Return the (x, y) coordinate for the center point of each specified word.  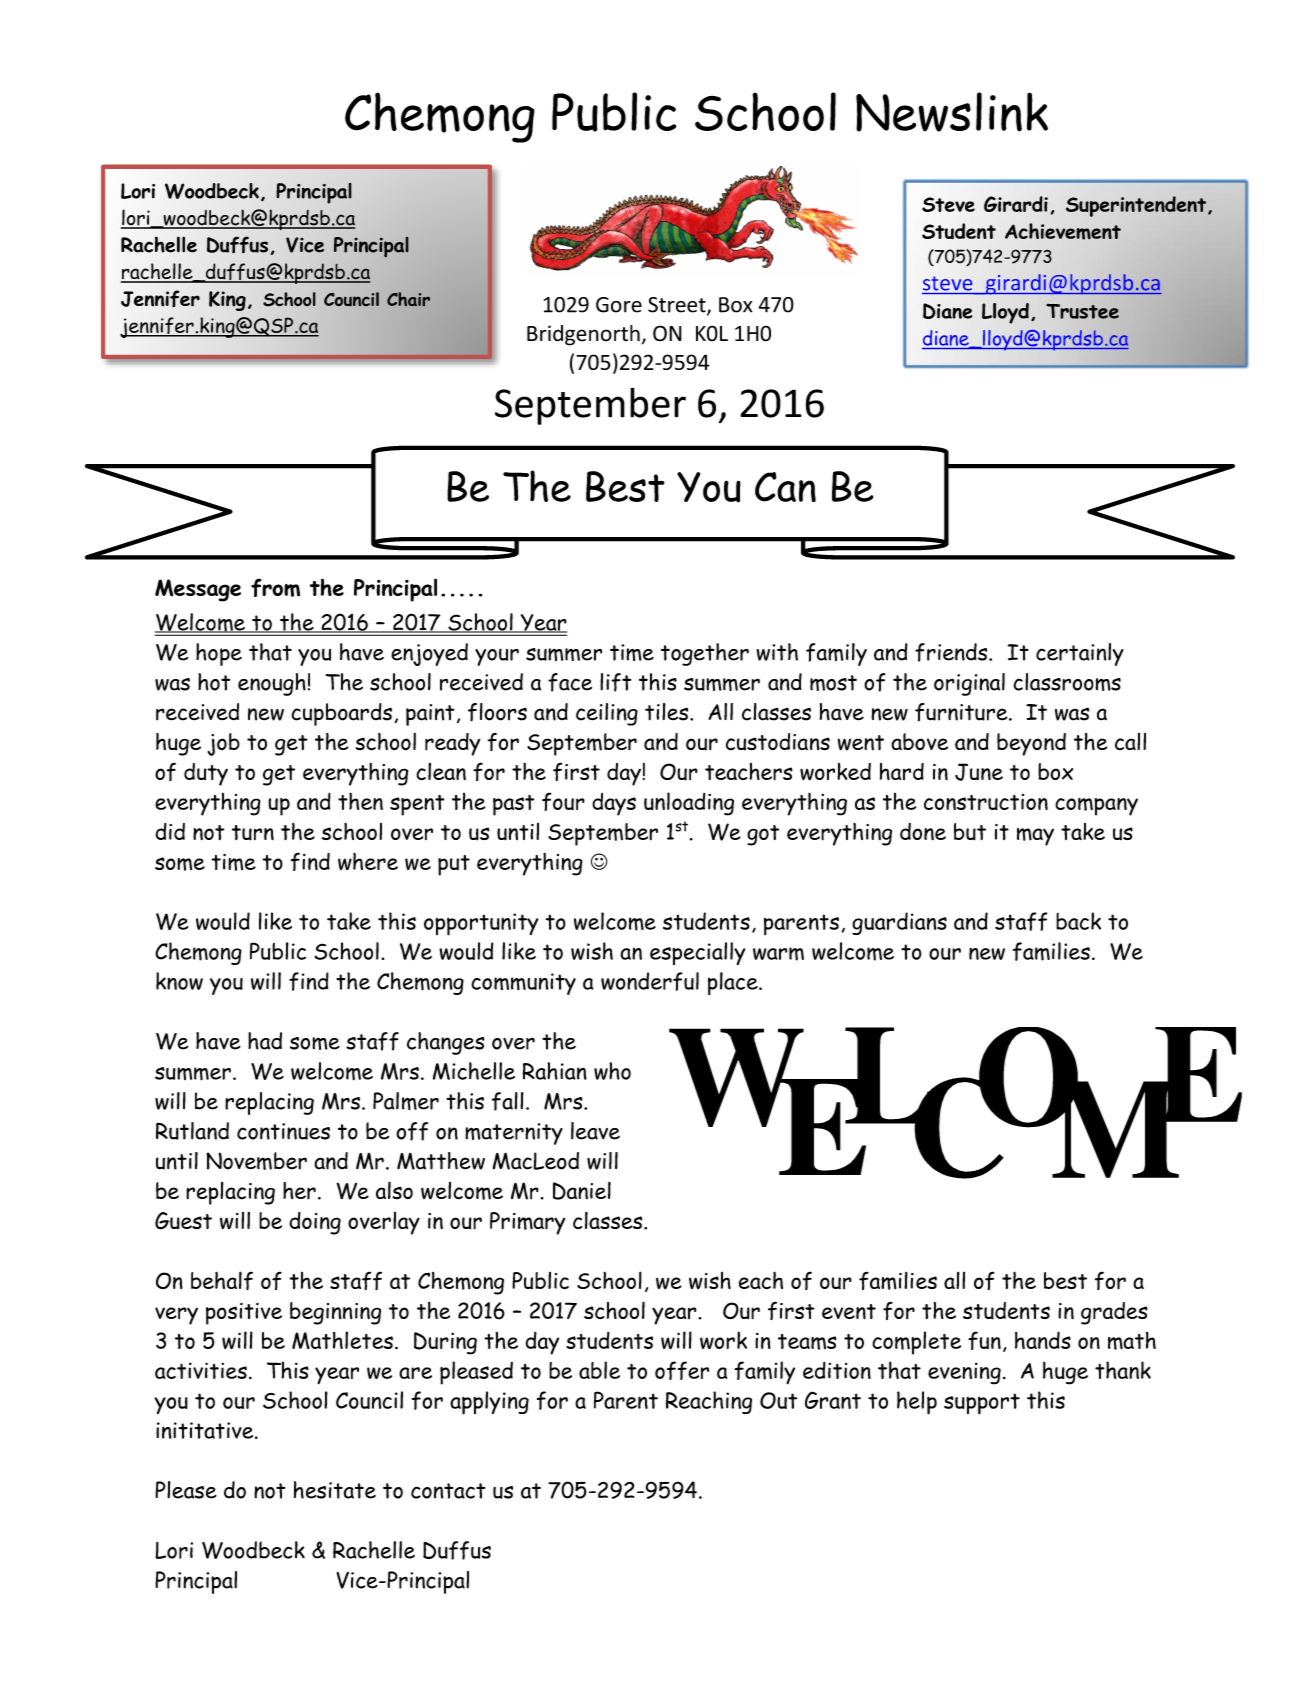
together (705, 654)
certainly (1080, 654)
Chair (408, 299)
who (612, 1071)
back (1078, 921)
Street (678, 306)
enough (272, 684)
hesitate (335, 1490)
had (265, 1041)
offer (682, 1370)
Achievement (1063, 231)
